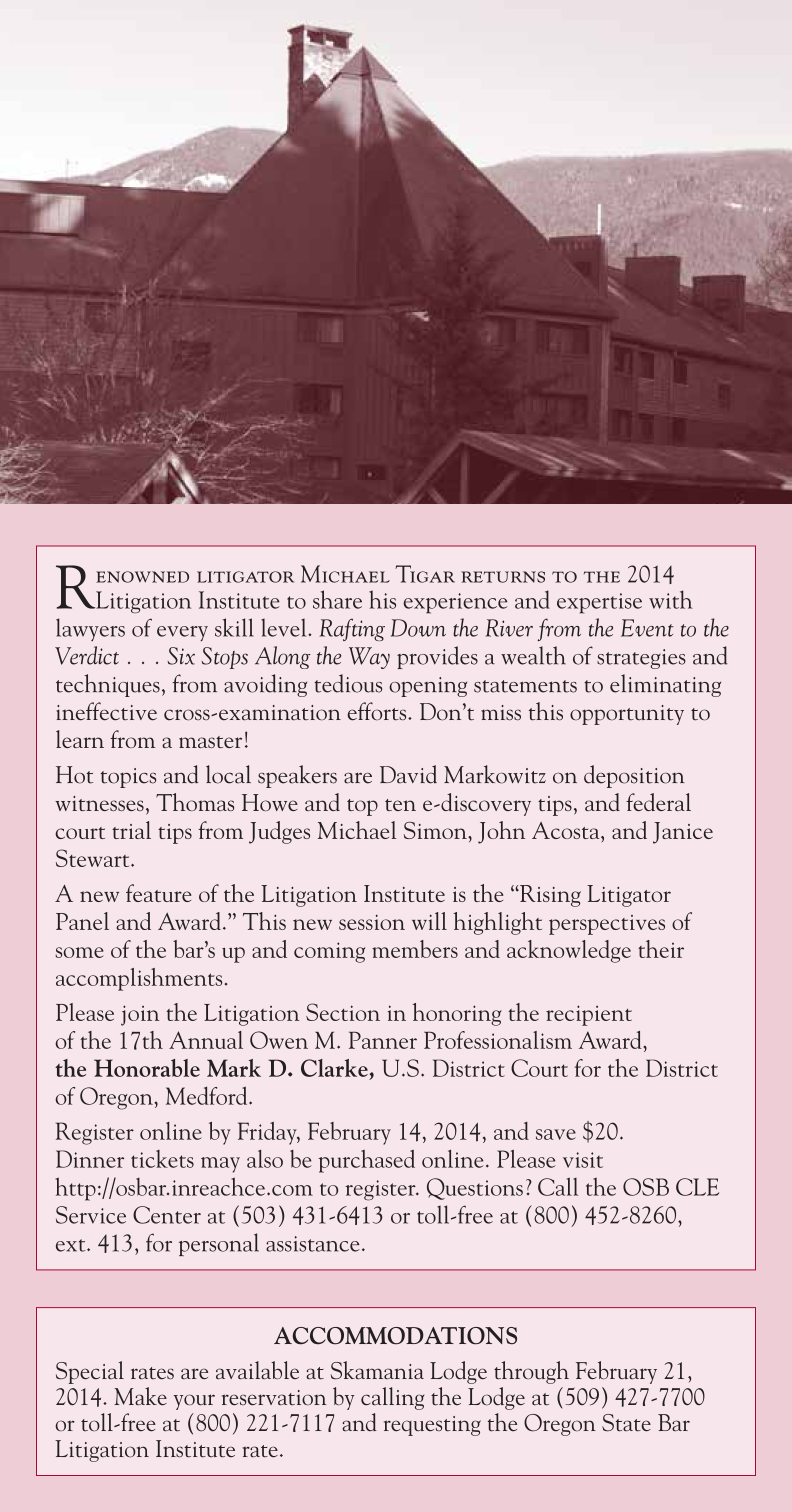 The image size is (792, 1512). What do you see at coordinates (343, 1012) in the screenshot?
I see `Section` at bounding box center [343, 1012].
